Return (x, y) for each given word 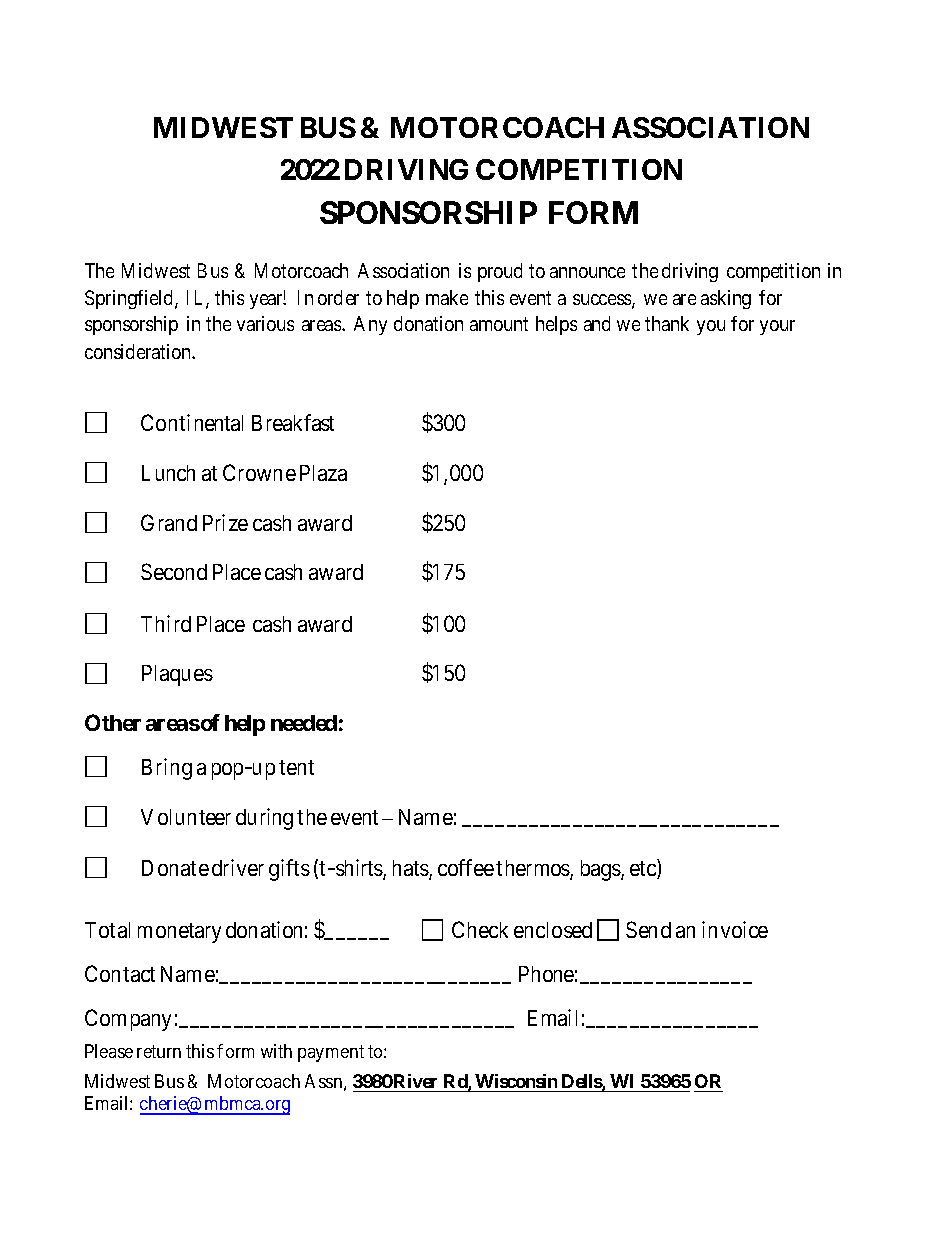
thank (667, 323)
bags (601, 870)
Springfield (128, 299)
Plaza (323, 473)
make (447, 297)
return (159, 1051)
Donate (175, 868)
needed (304, 723)
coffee (466, 867)
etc (644, 870)
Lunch (168, 473)
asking (726, 299)
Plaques (177, 675)
